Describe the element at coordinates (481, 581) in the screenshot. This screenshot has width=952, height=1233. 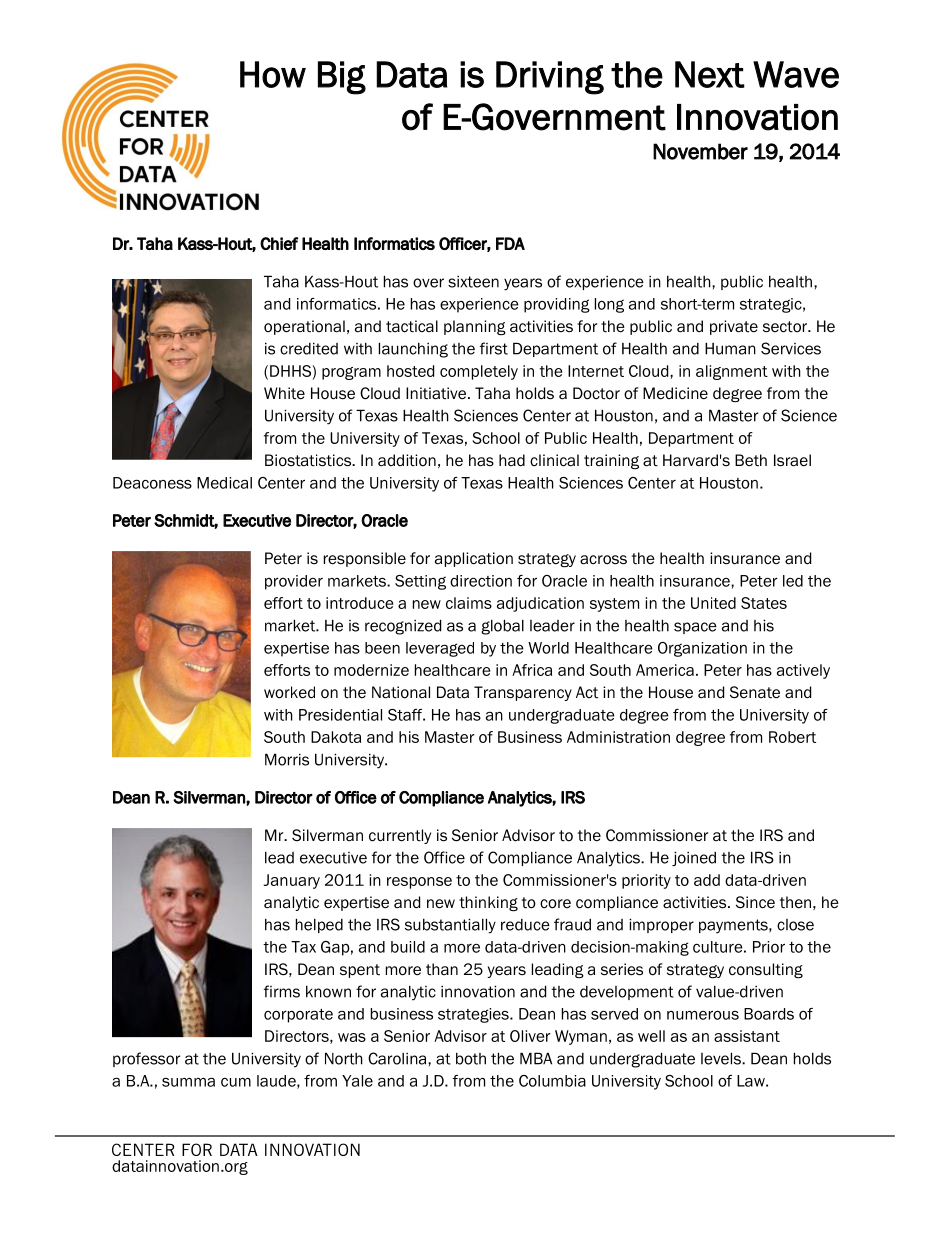
I see `direction` at that location.
